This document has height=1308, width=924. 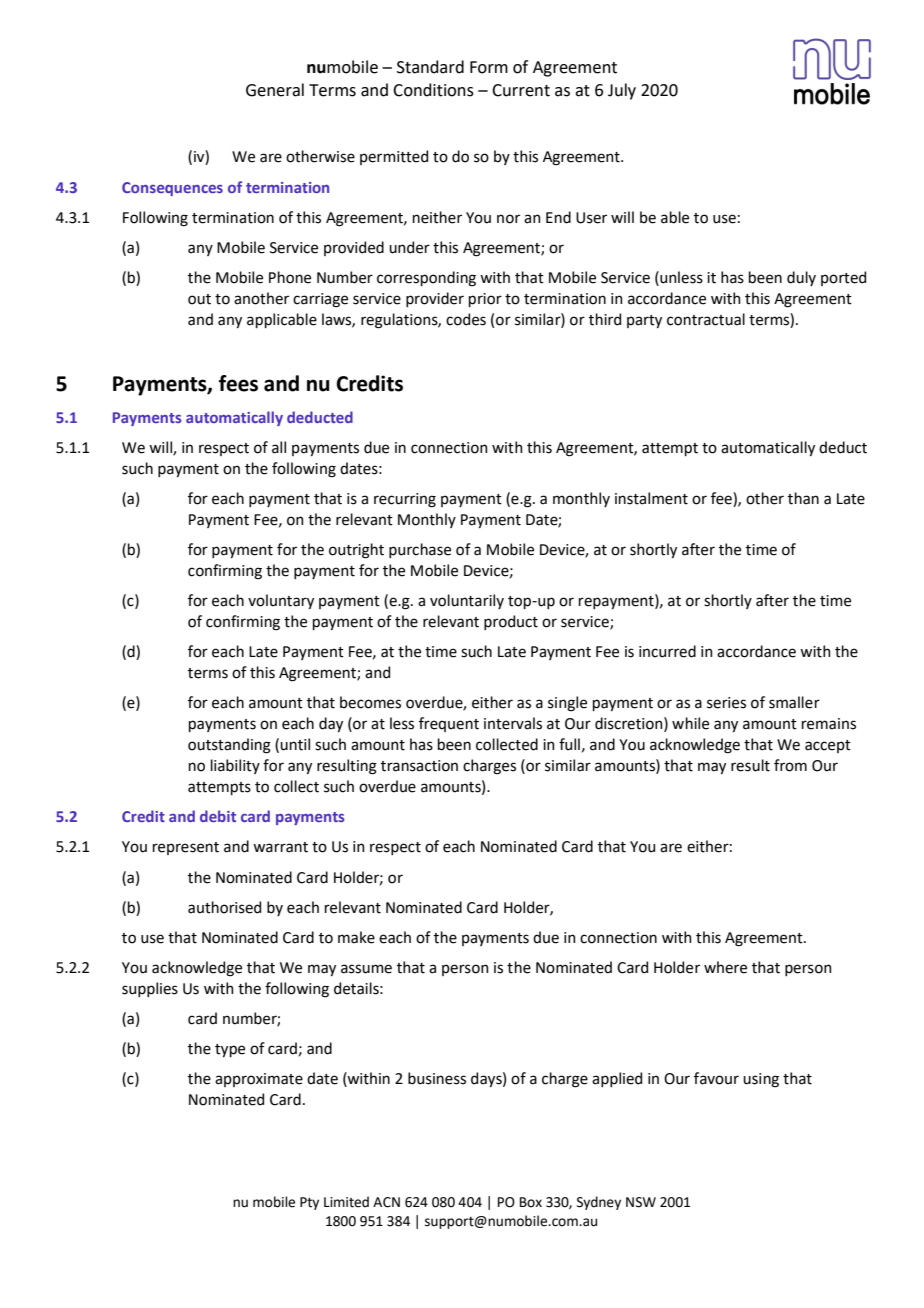 I want to click on product, so click(x=511, y=622).
